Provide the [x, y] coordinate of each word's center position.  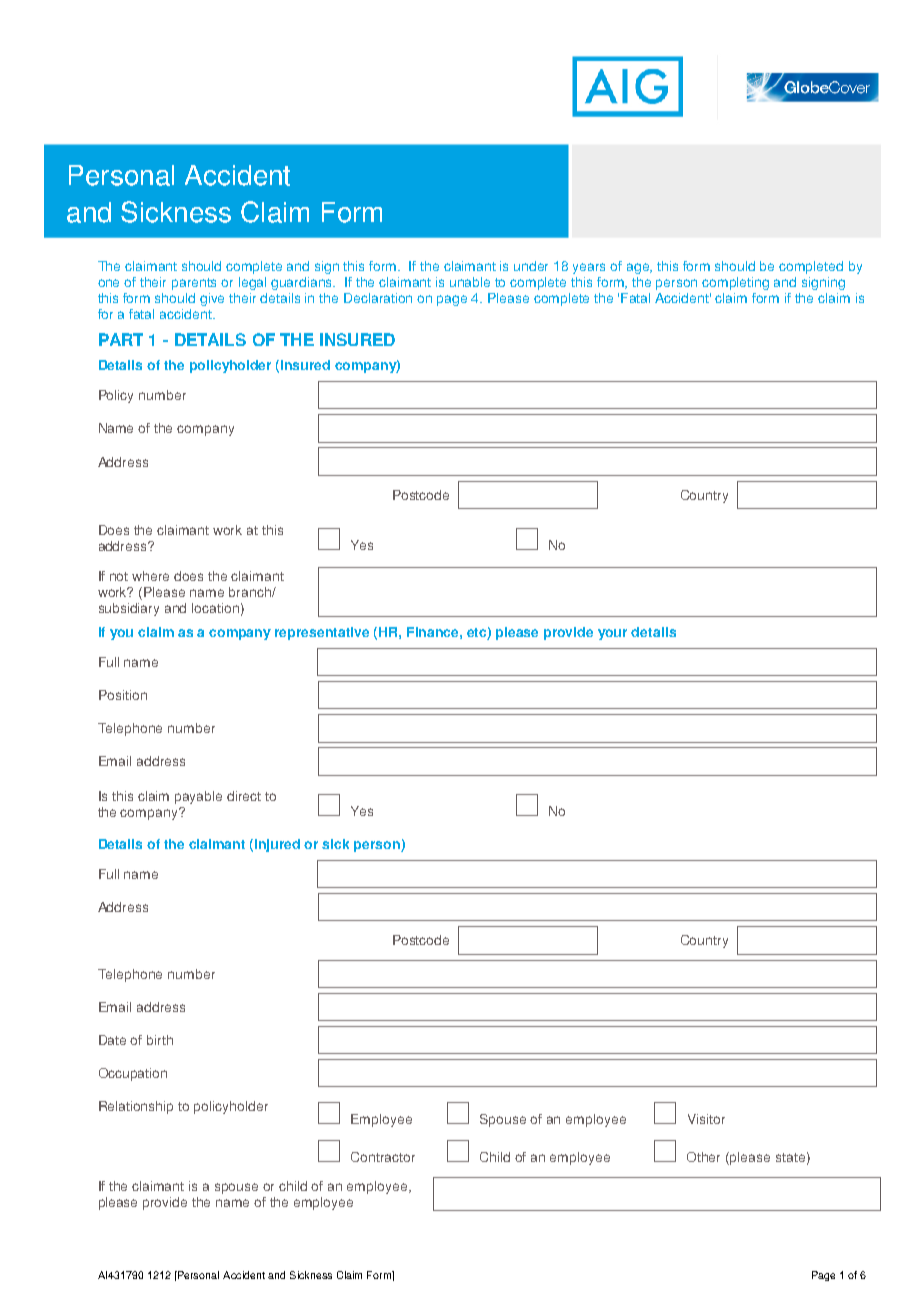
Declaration [378, 298]
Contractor [383, 1157]
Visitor [706, 1119]
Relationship [136, 1107]
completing [735, 283]
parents [194, 284]
